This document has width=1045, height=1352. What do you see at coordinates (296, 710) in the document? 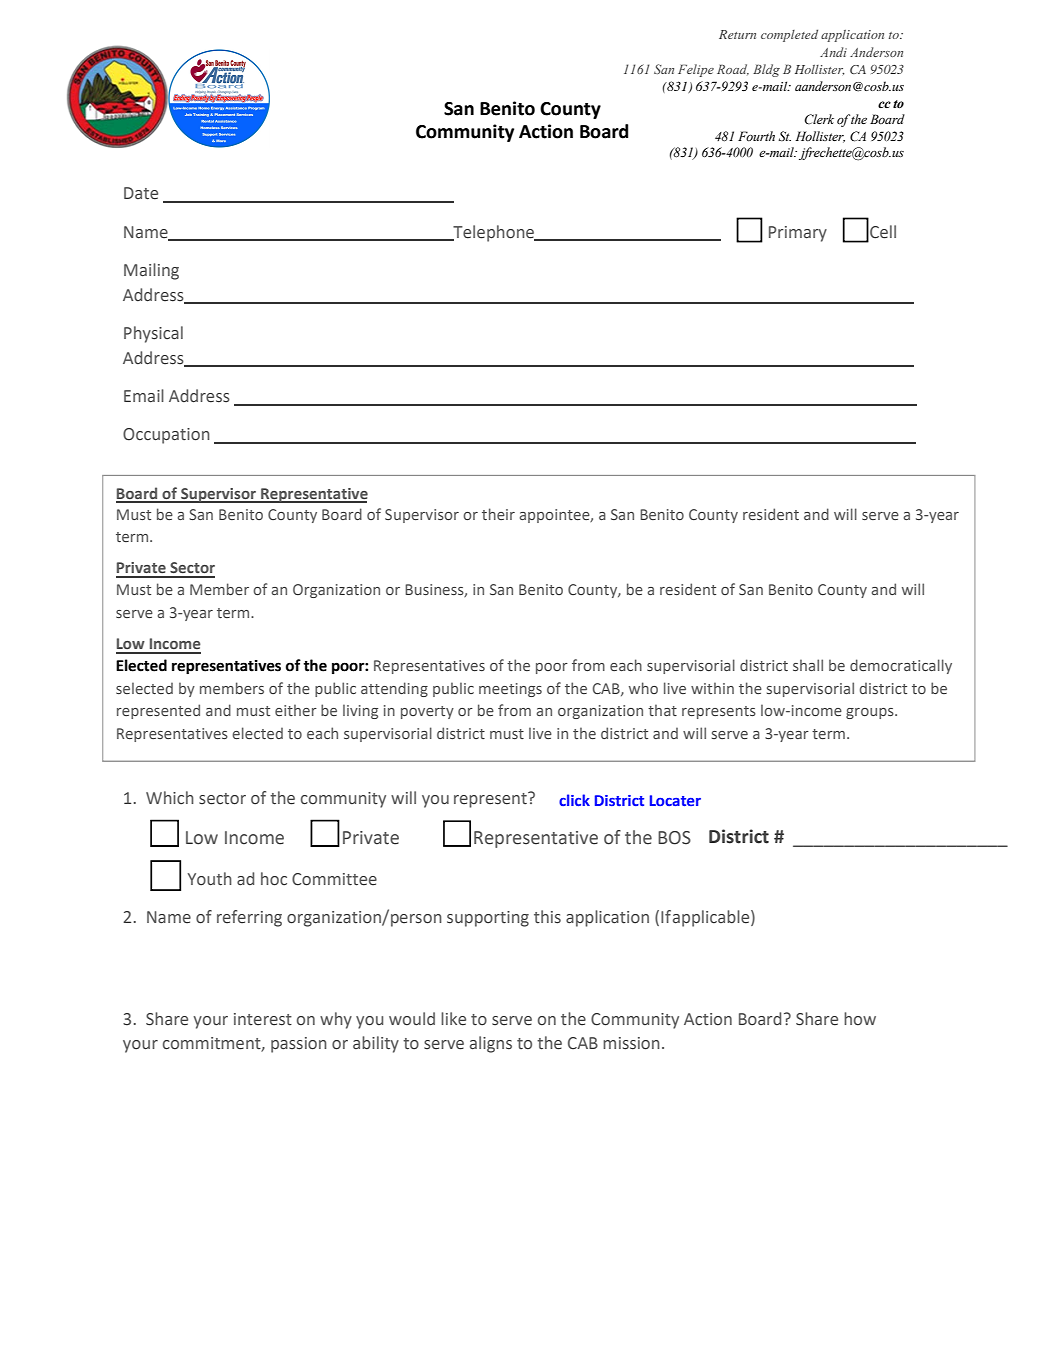
I see `either` at bounding box center [296, 710].
